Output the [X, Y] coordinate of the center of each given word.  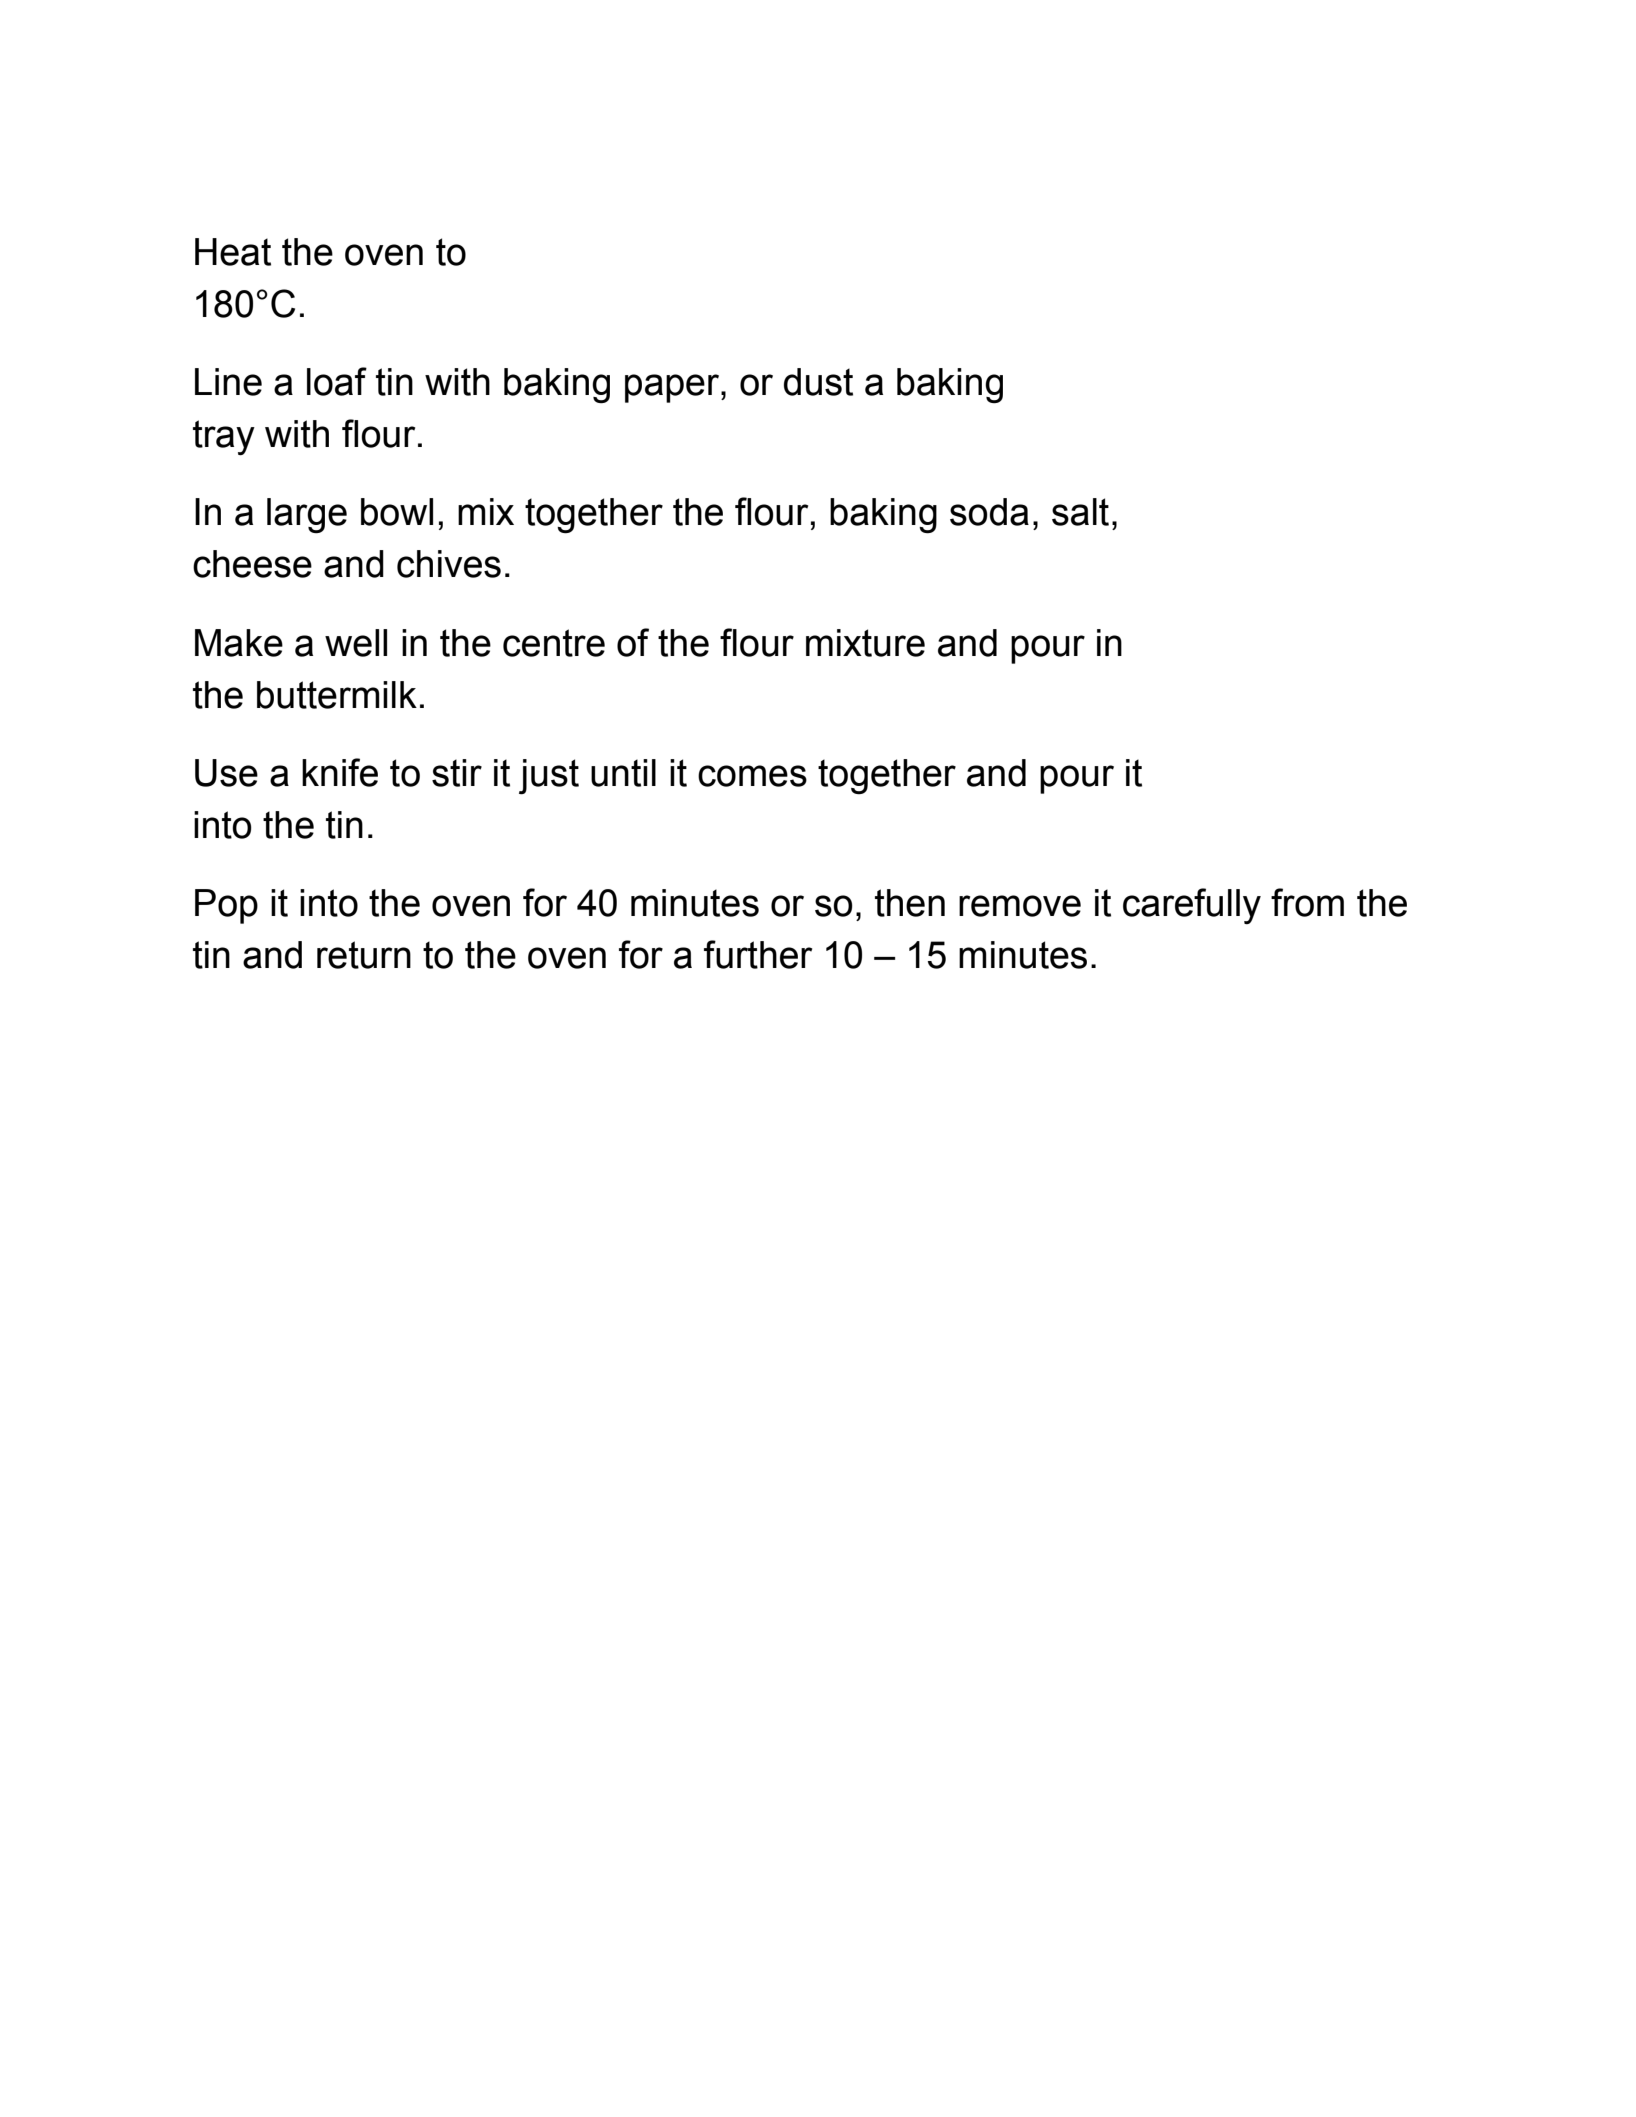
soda [989, 512]
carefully [1192, 906]
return [364, 955]
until [623, 773]
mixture [865, 643]
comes [752, 776]
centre [554, 643]
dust [818, 382]
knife [340, 772]
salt [1080, 512]
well [356, 643]
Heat [233, 252]
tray [224, 437]
